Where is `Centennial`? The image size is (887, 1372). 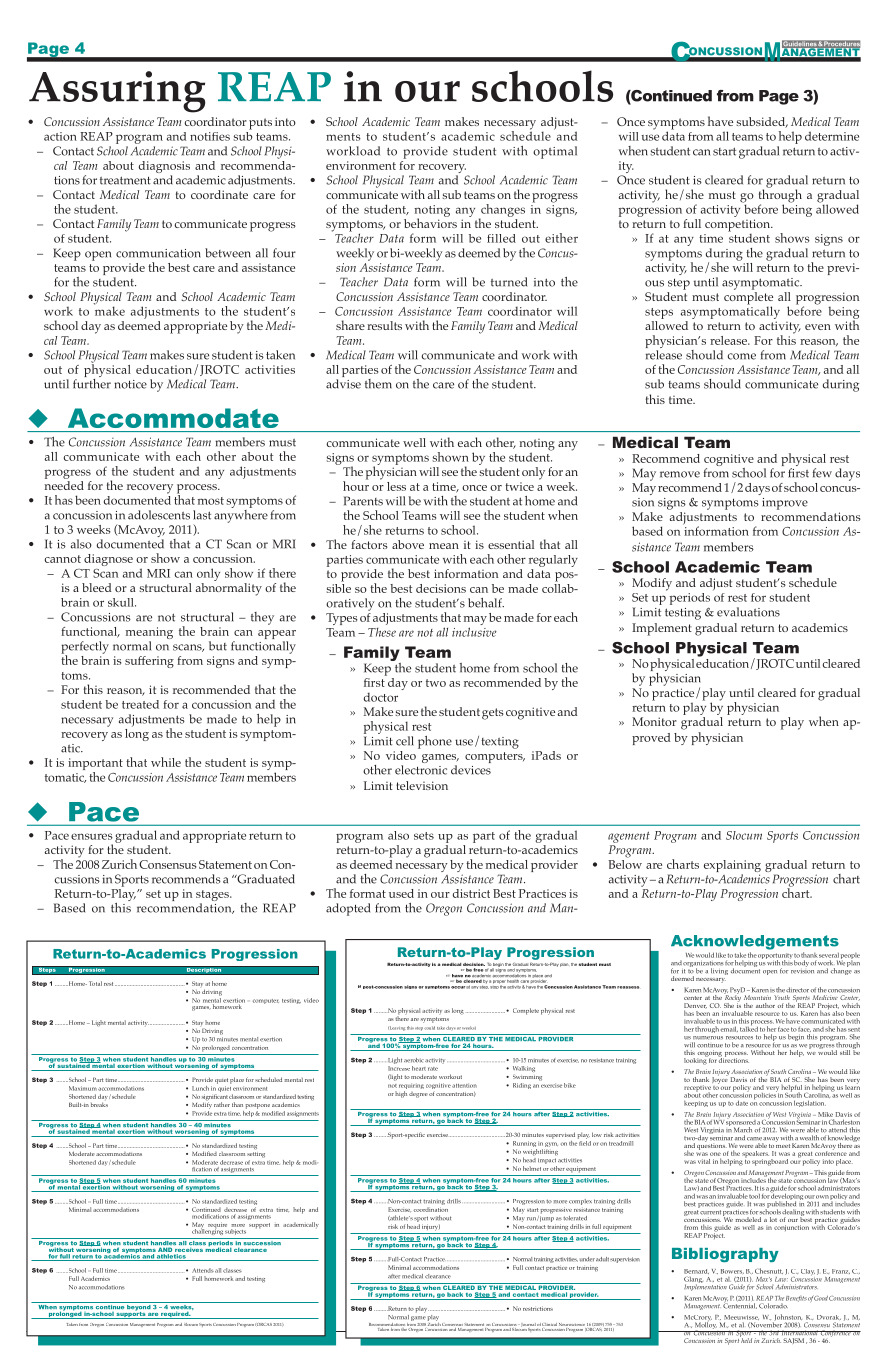 Centennial is located at coordinates (740, 1305).
